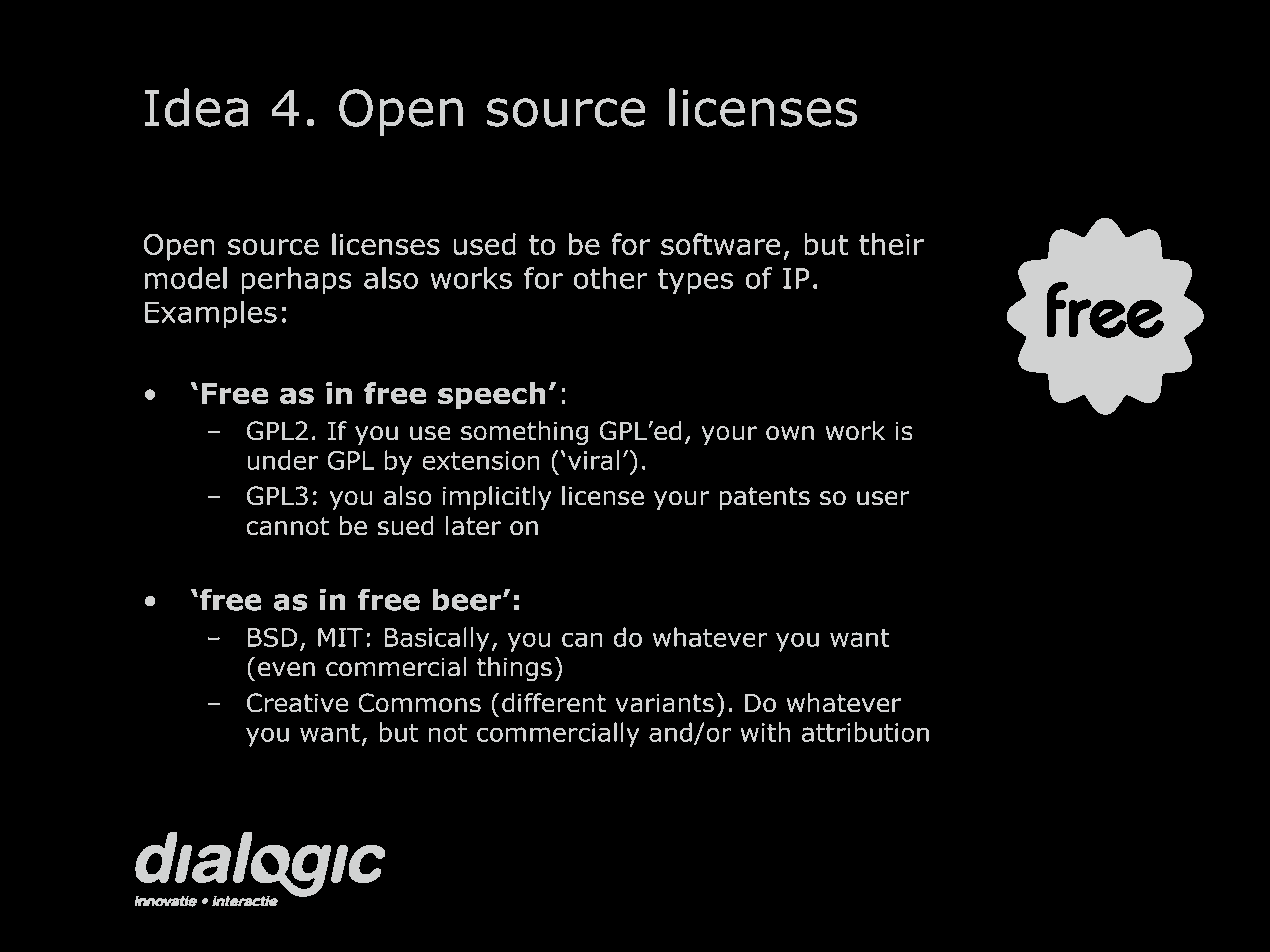 This screenshot has width=1270, height=952. I want to click on used, so click(484, 244).
